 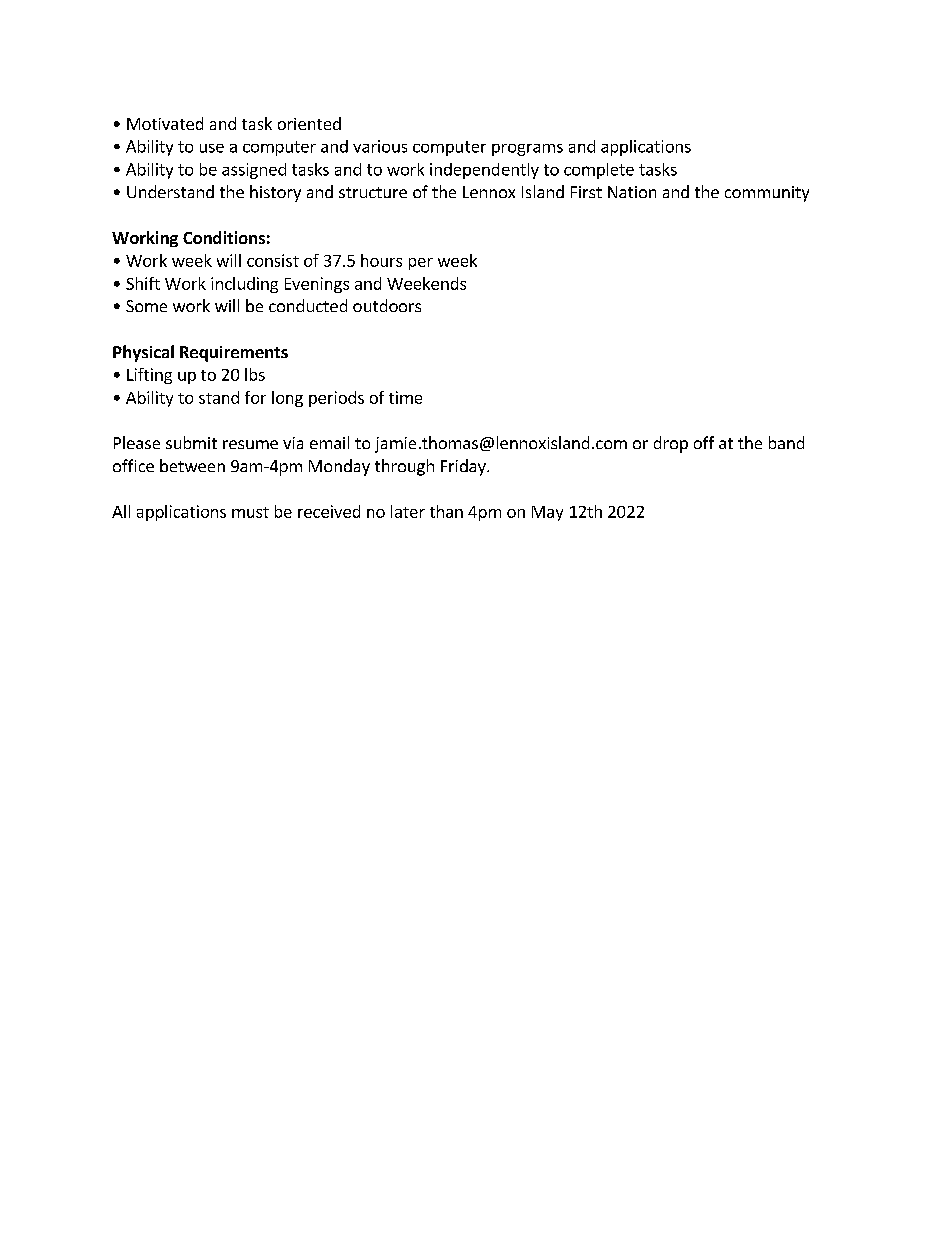 I want to click on various, so click(x=380, y=146).
